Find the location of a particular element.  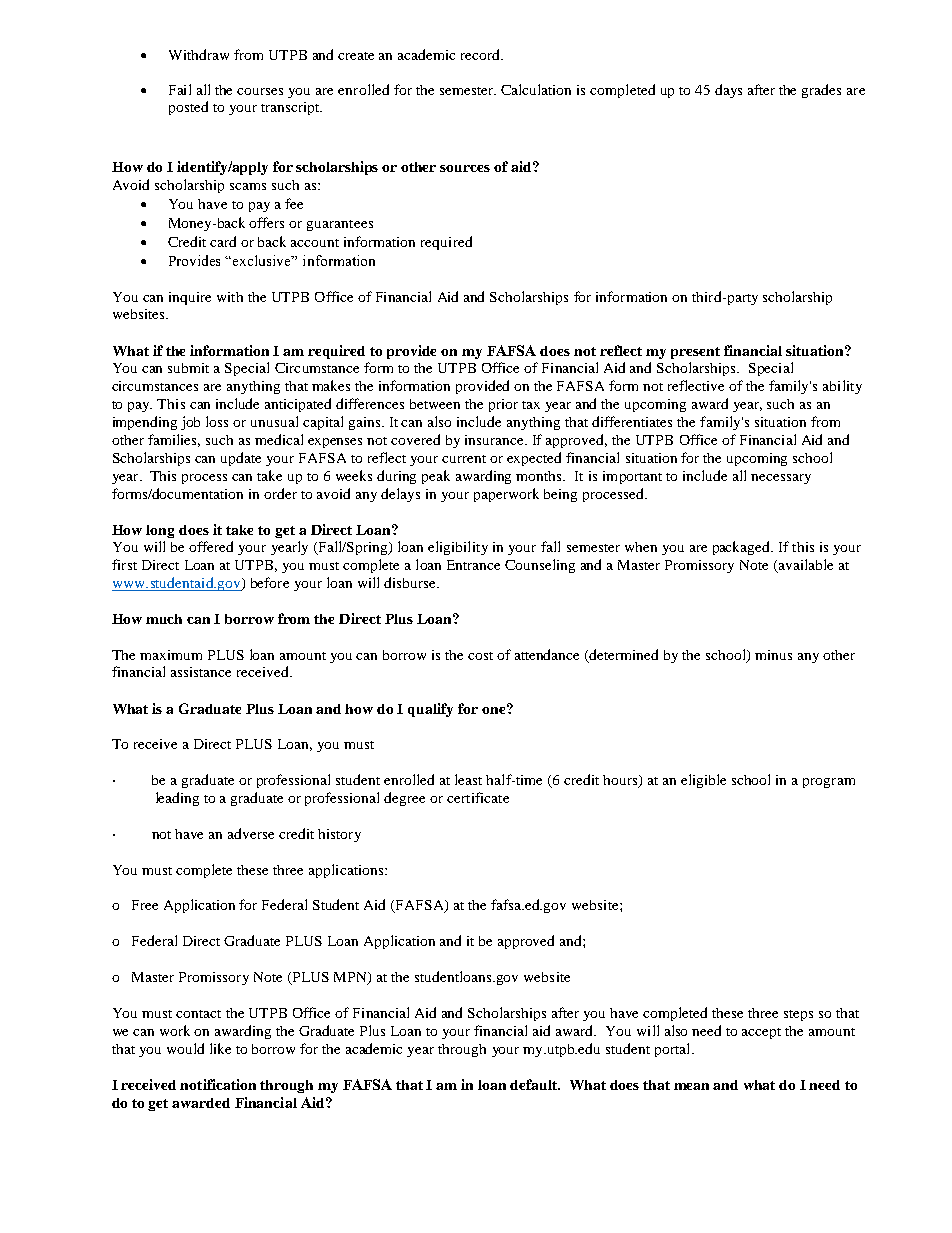

Fail is located at coordinates (180, 89).
